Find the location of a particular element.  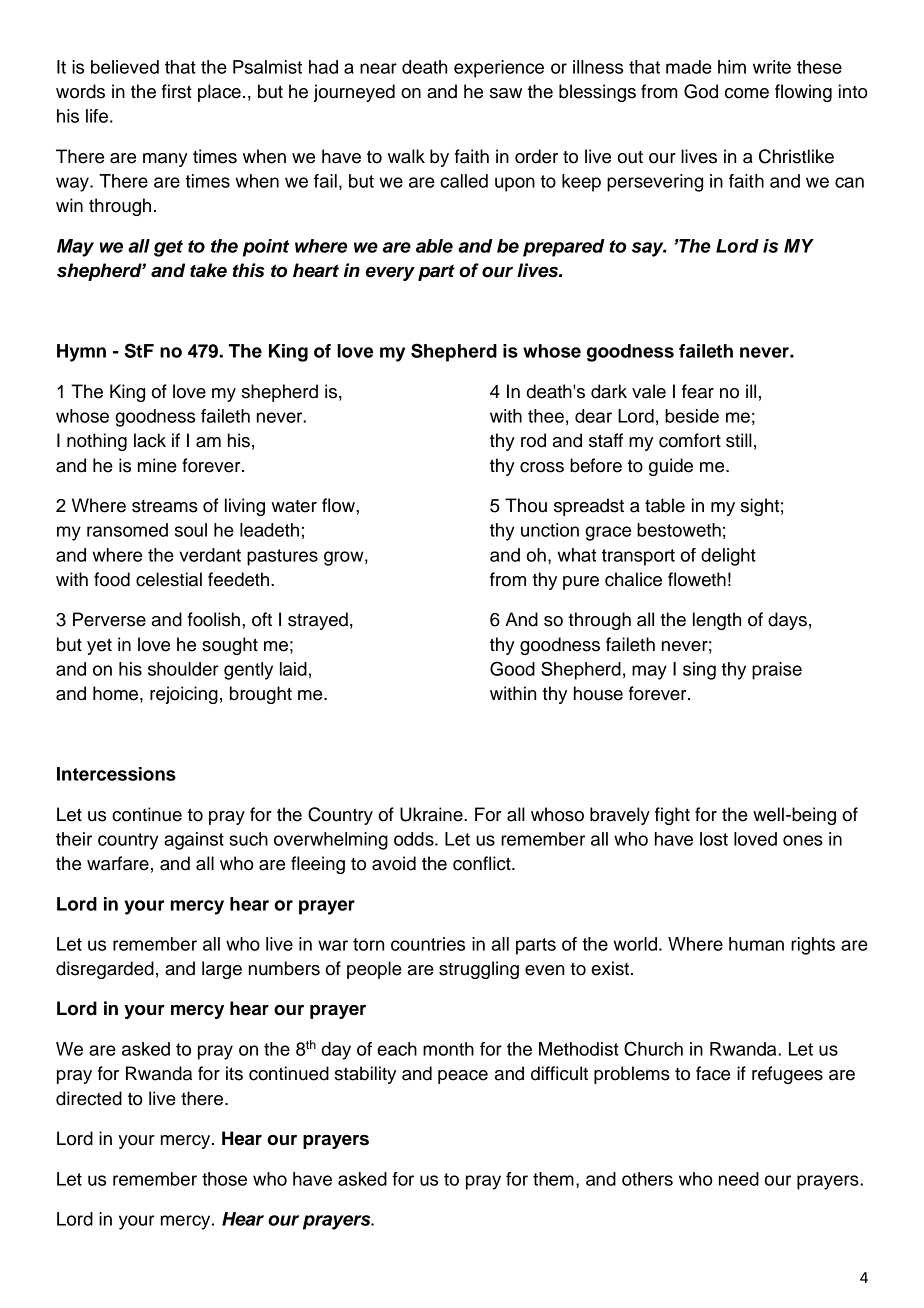

Ukraine is located at coordinates (432, 814).
